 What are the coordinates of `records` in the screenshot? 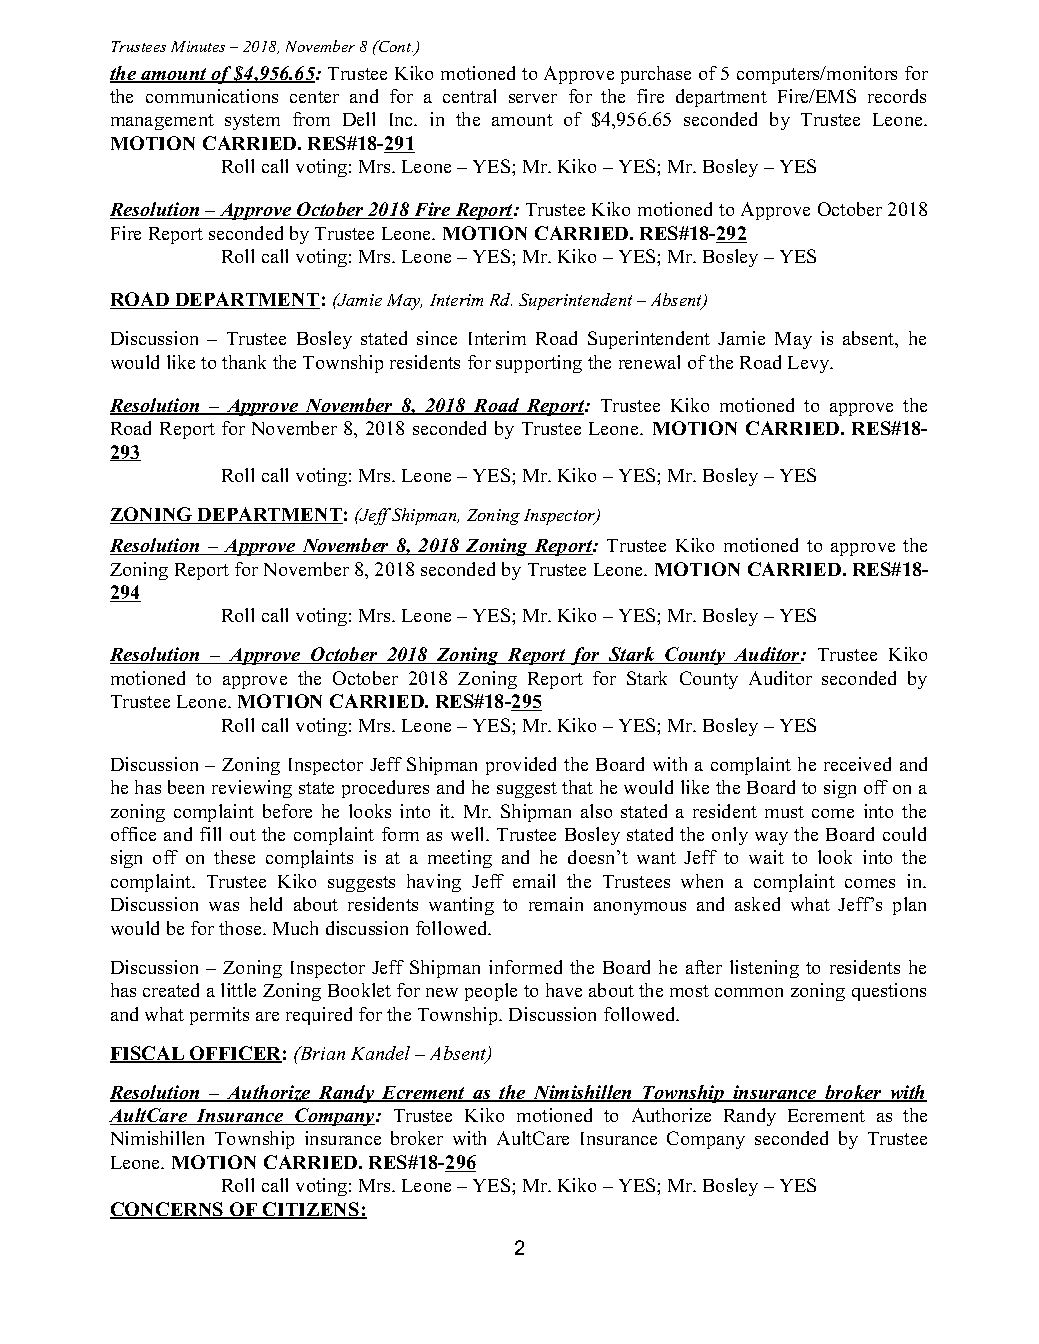 It's located at (897, 96).
